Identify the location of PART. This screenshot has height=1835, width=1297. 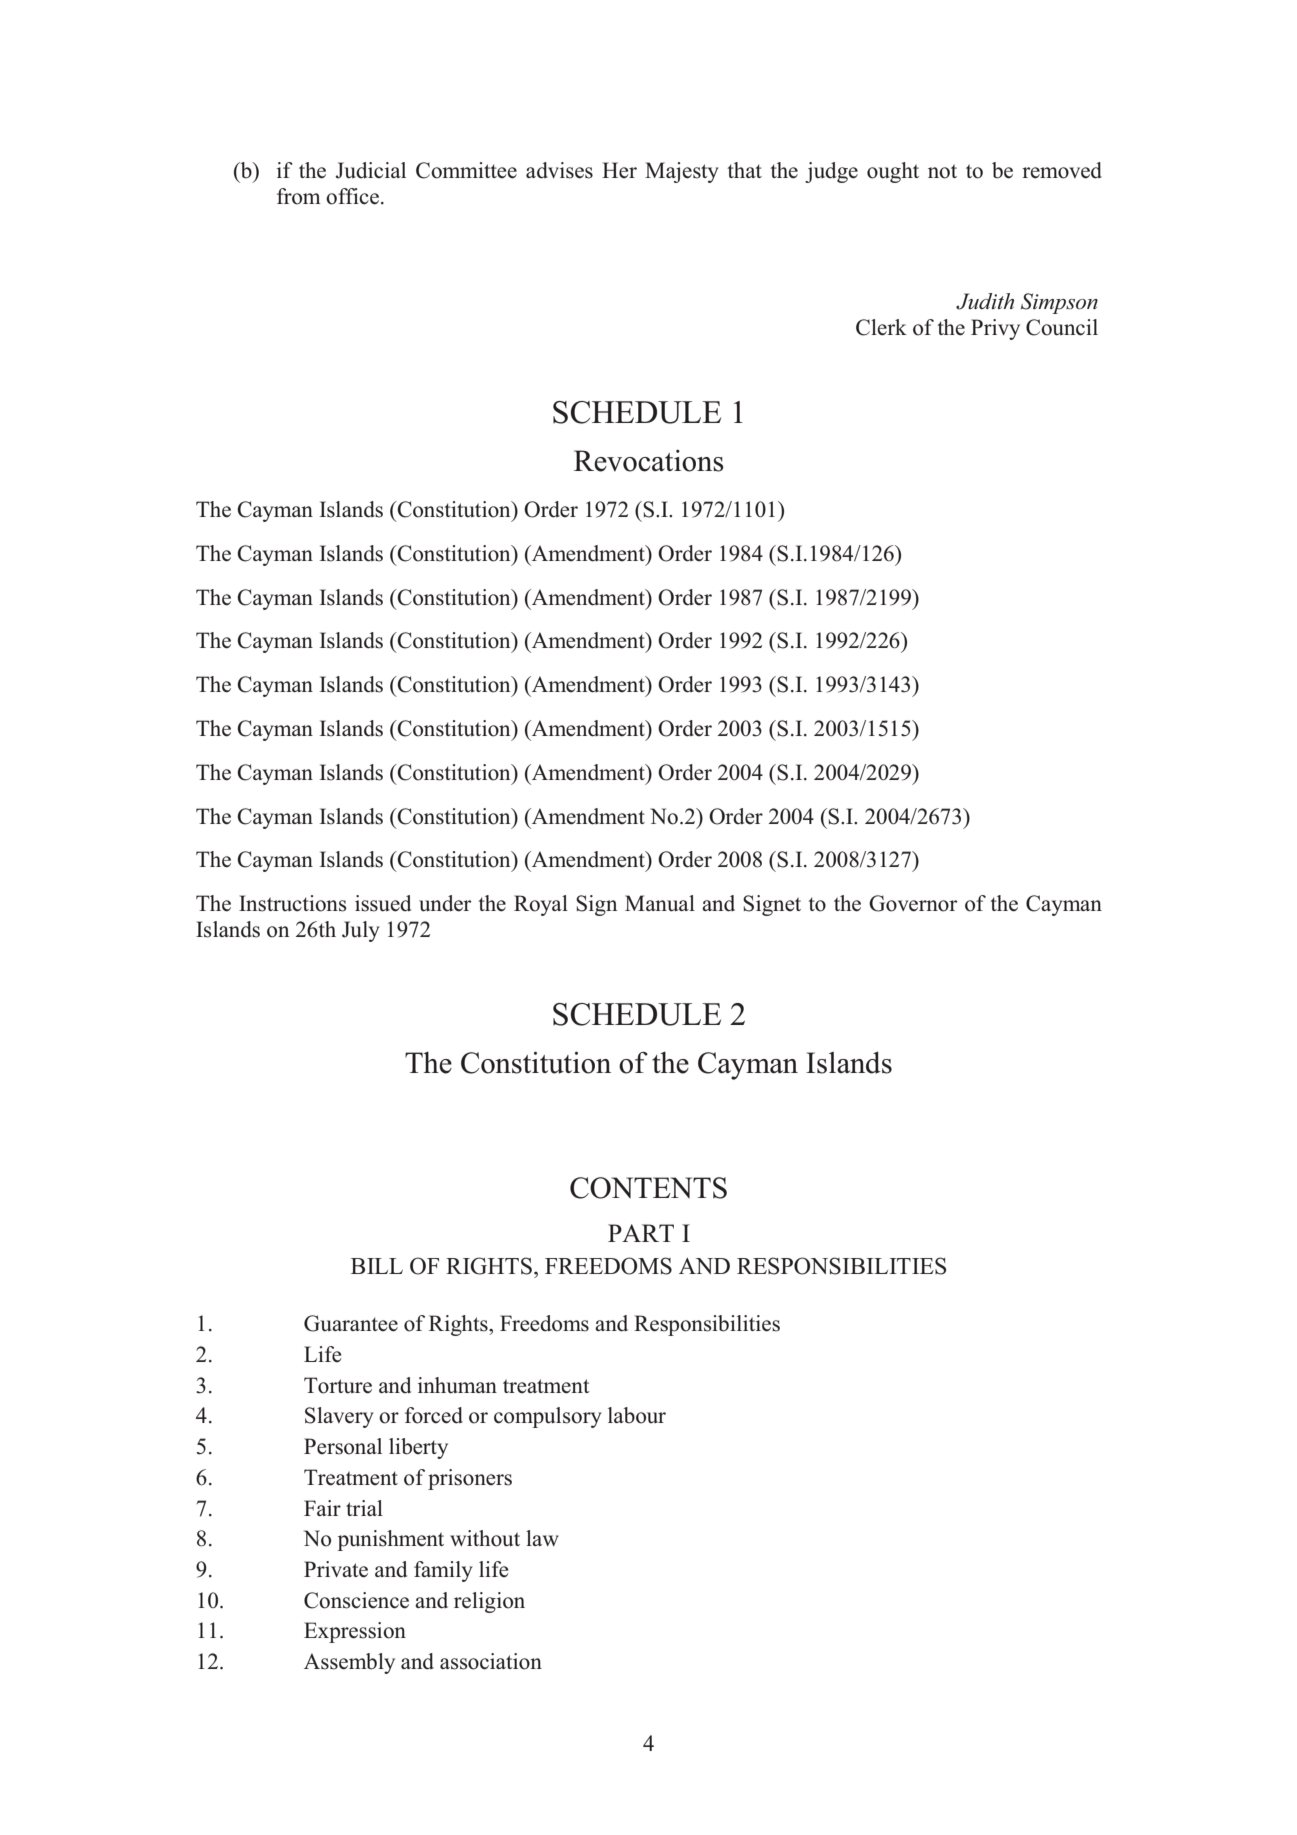
(641, 1233).
